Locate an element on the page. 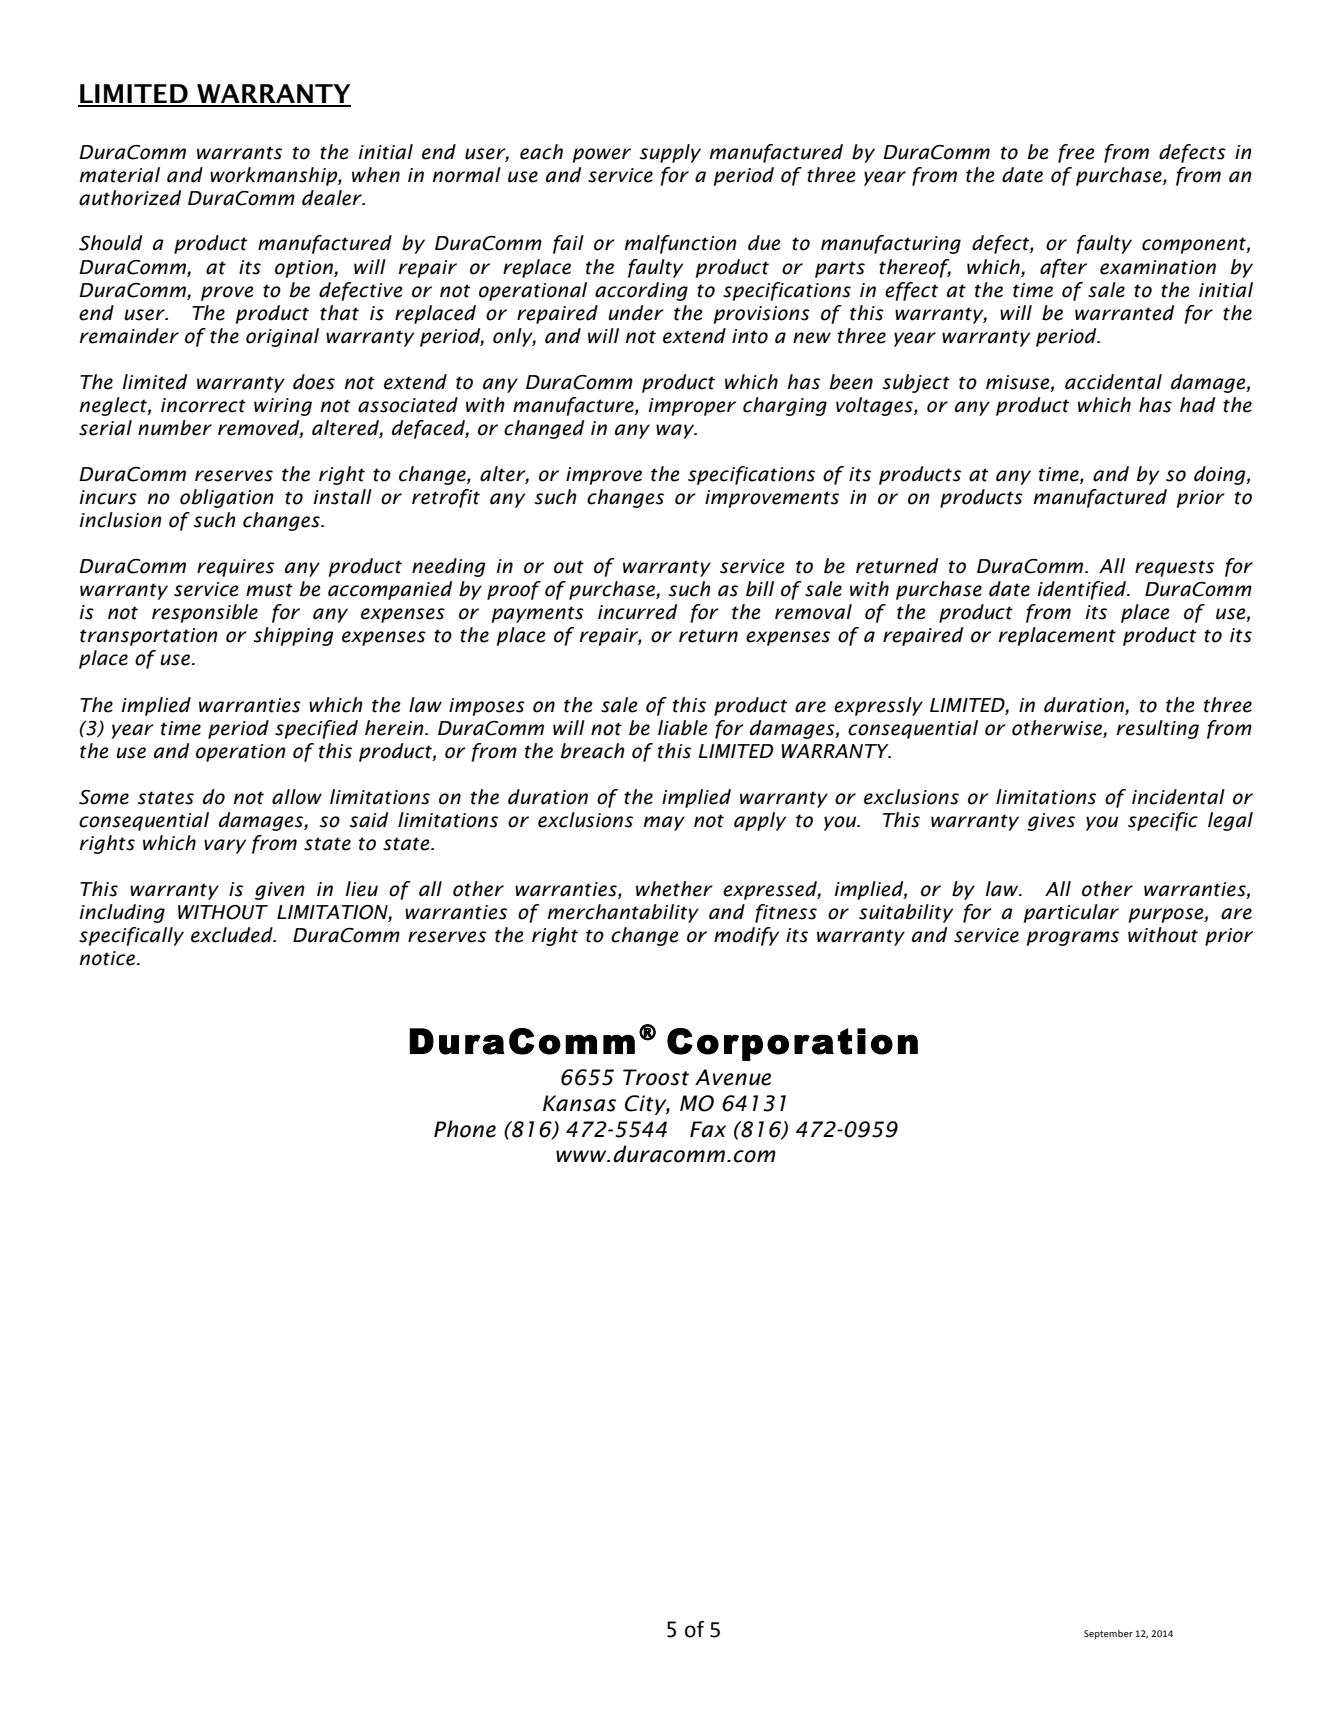 This page has width=1330, height=1722. Corporation is located at coordinates (792, 1044).
